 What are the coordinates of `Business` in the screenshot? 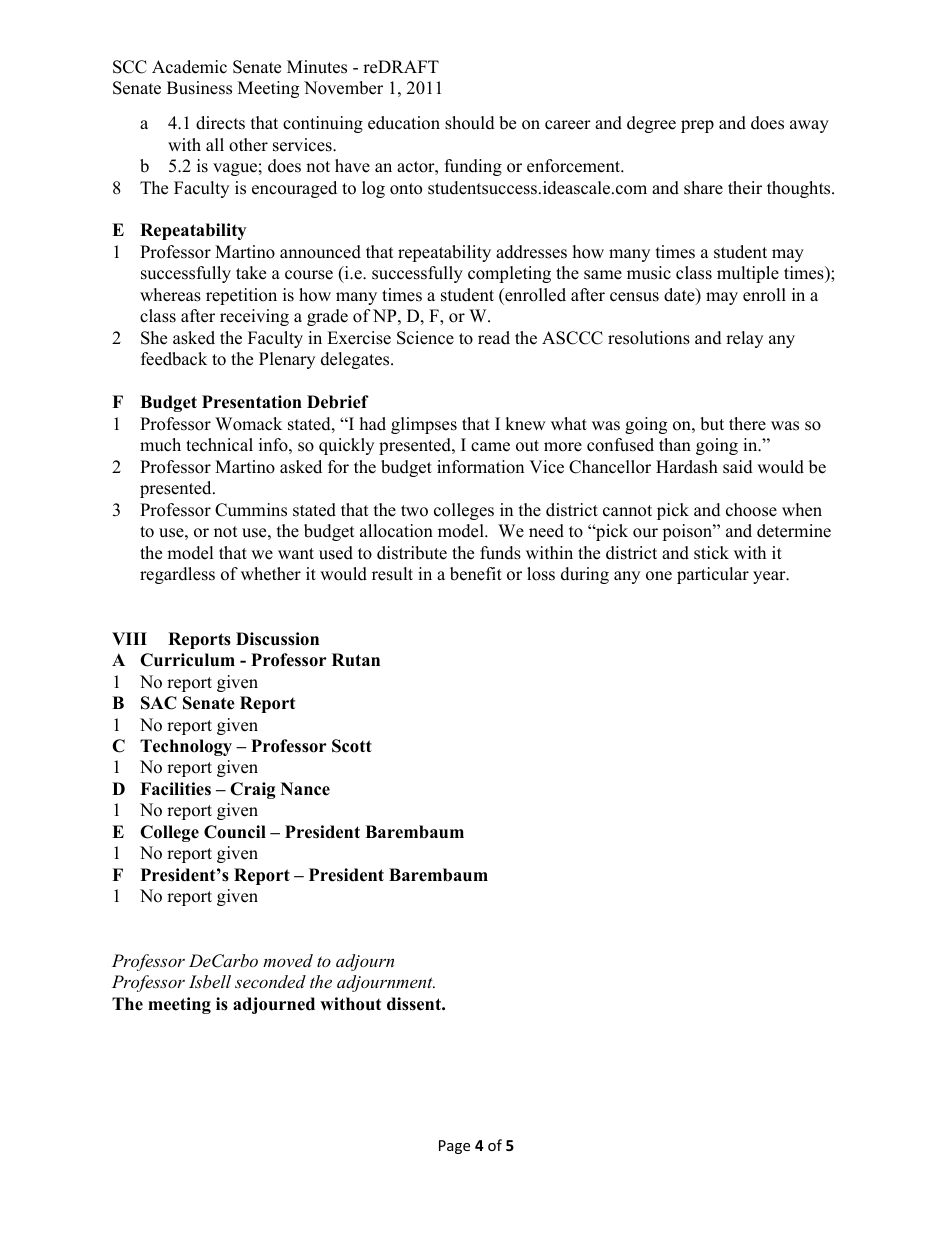 It's located at (199, 88).
